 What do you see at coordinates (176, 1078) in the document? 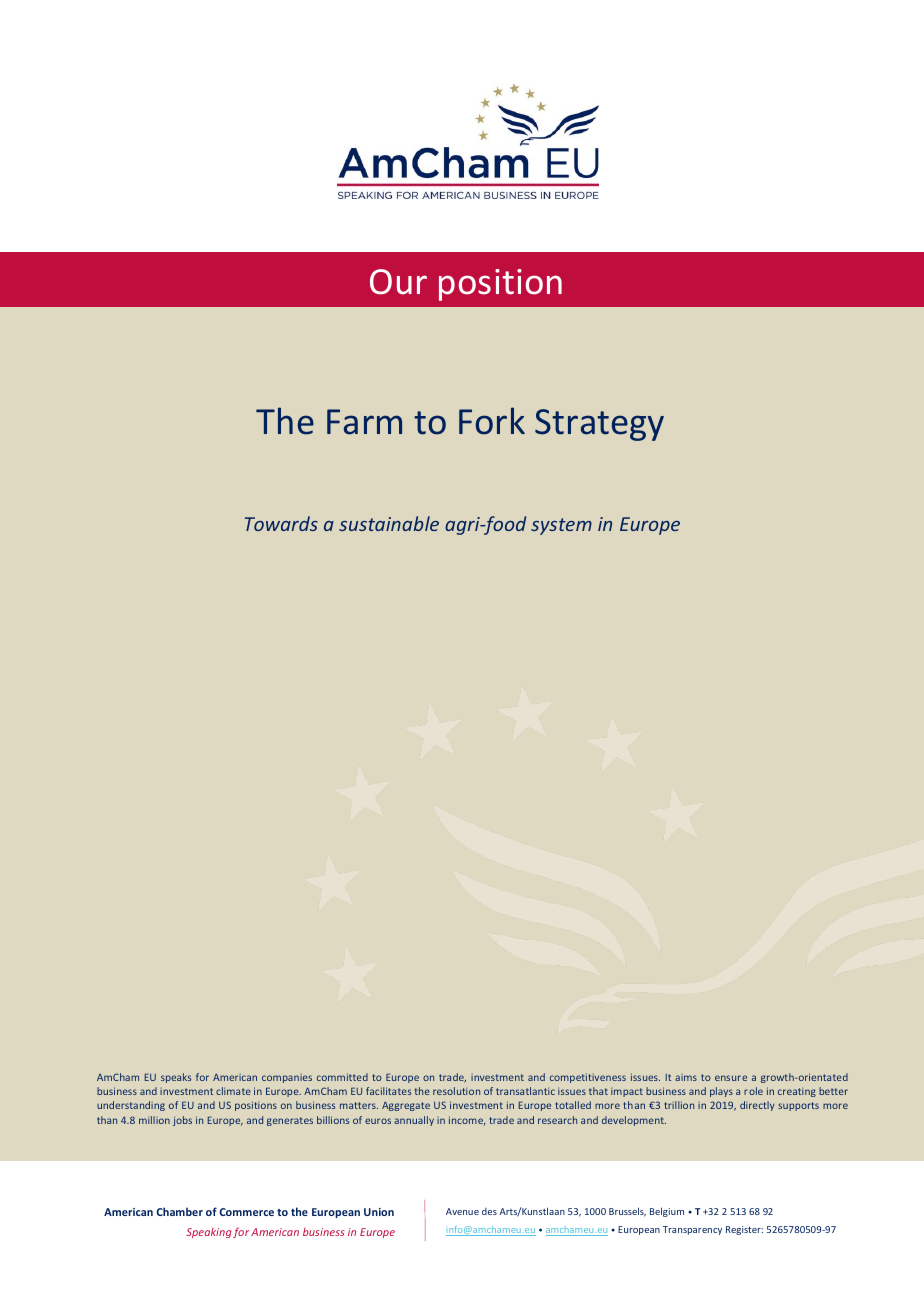
I see `speaks` at bounding box center [176, 1078].
